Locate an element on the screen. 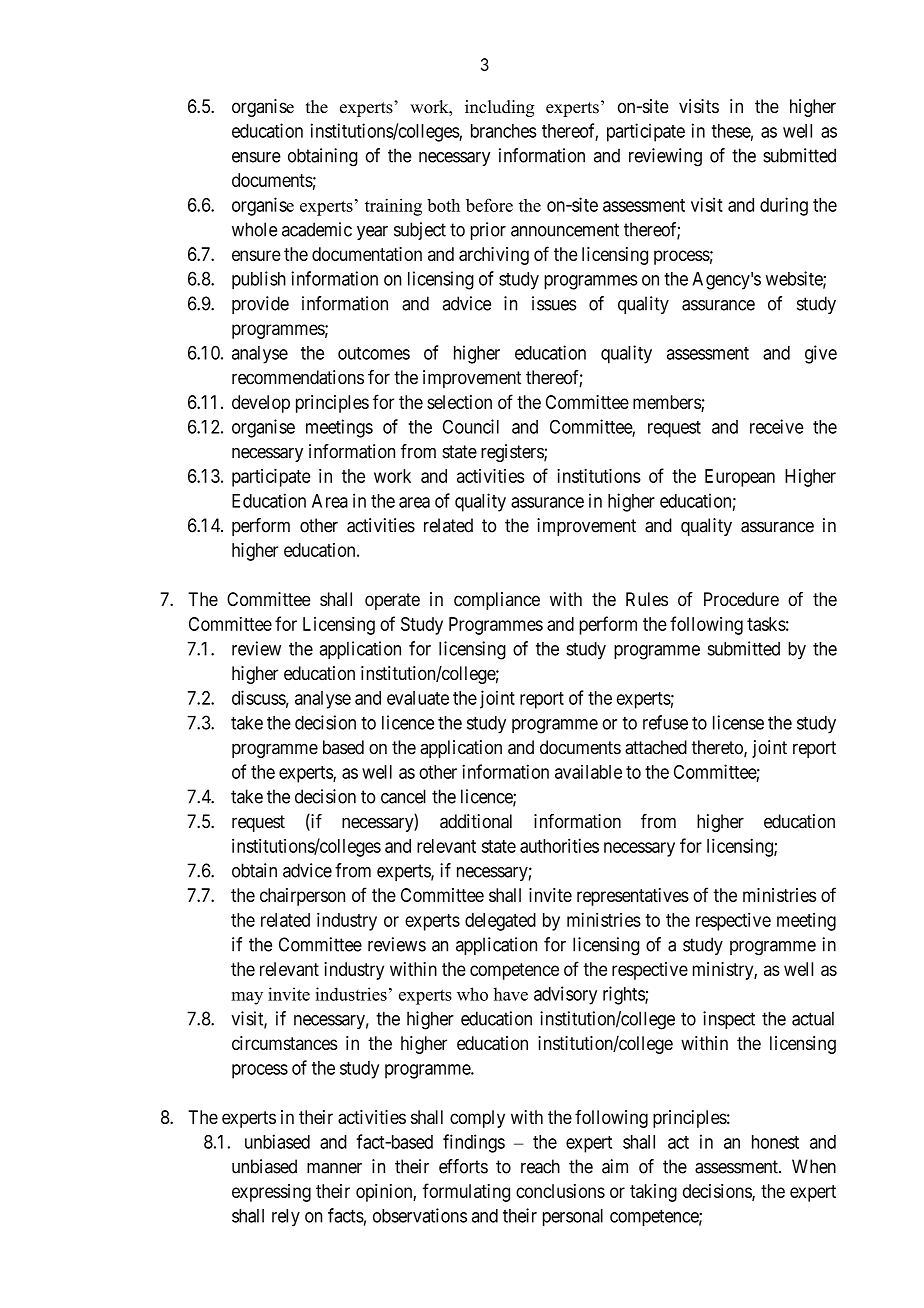 This screenshot has height=1308, width=924. Council is located at coordinates (471, 426).
